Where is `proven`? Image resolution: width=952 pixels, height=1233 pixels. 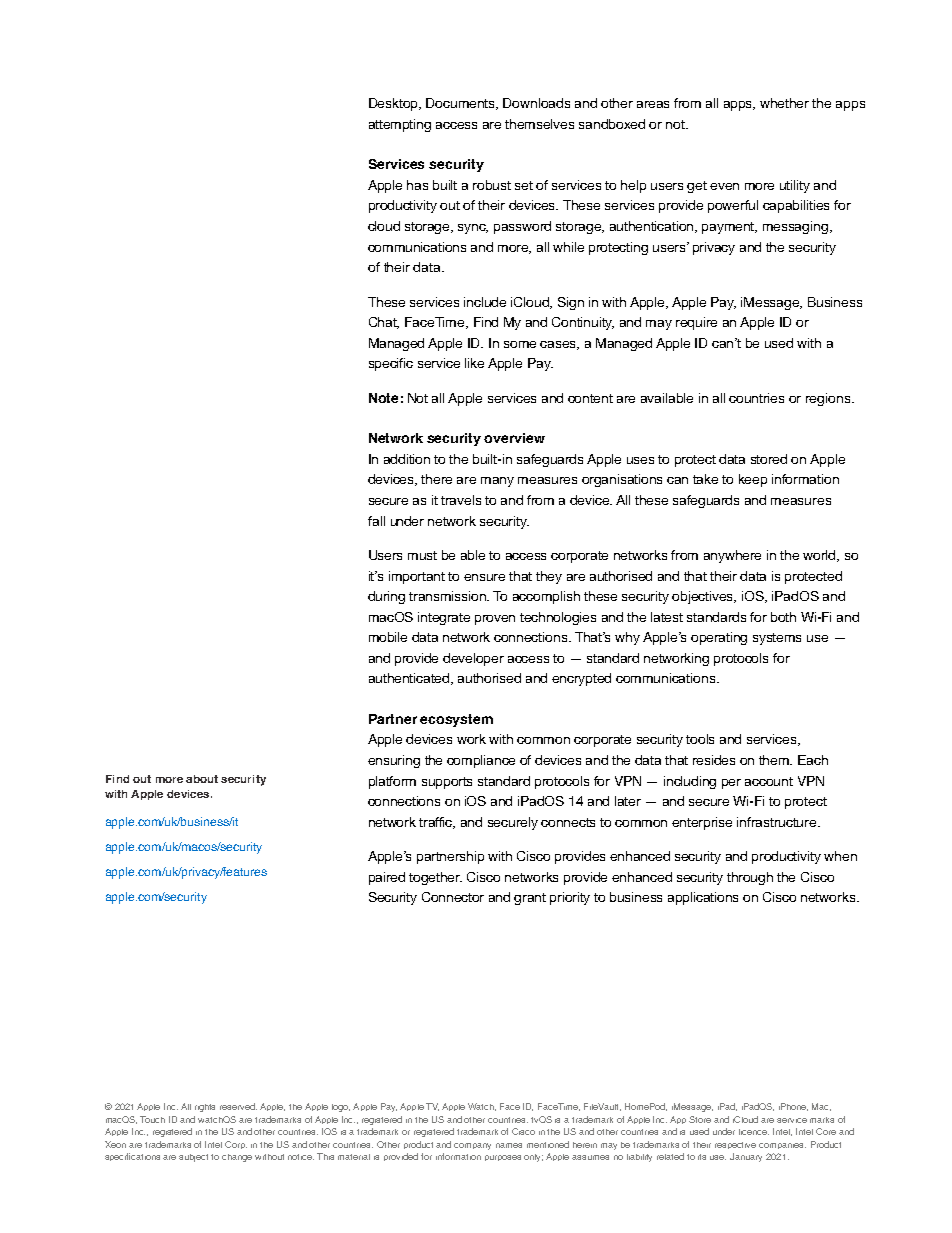
proven is located at coordinates (495, 620).
